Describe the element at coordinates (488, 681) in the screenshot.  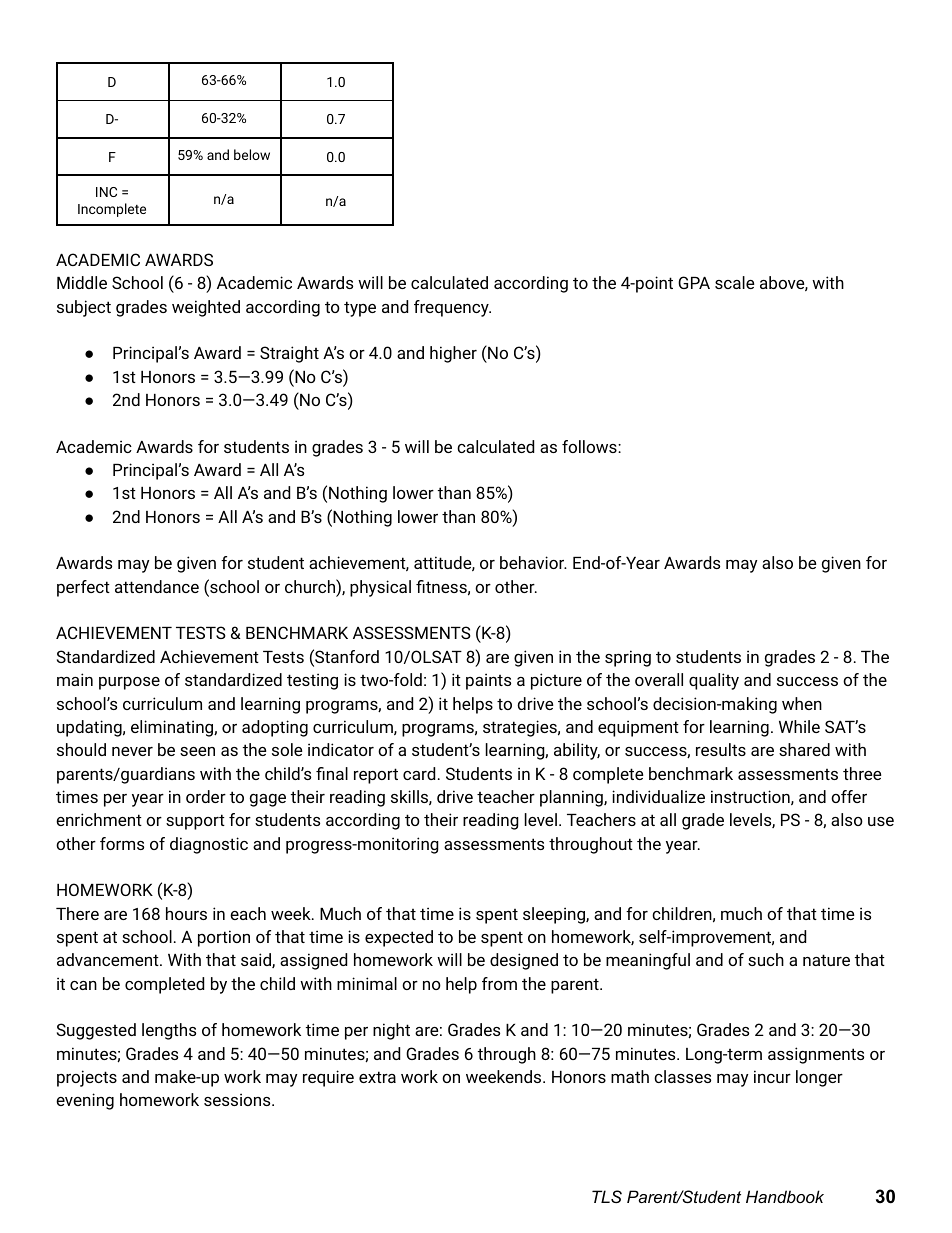
I see `paints` at that location.
